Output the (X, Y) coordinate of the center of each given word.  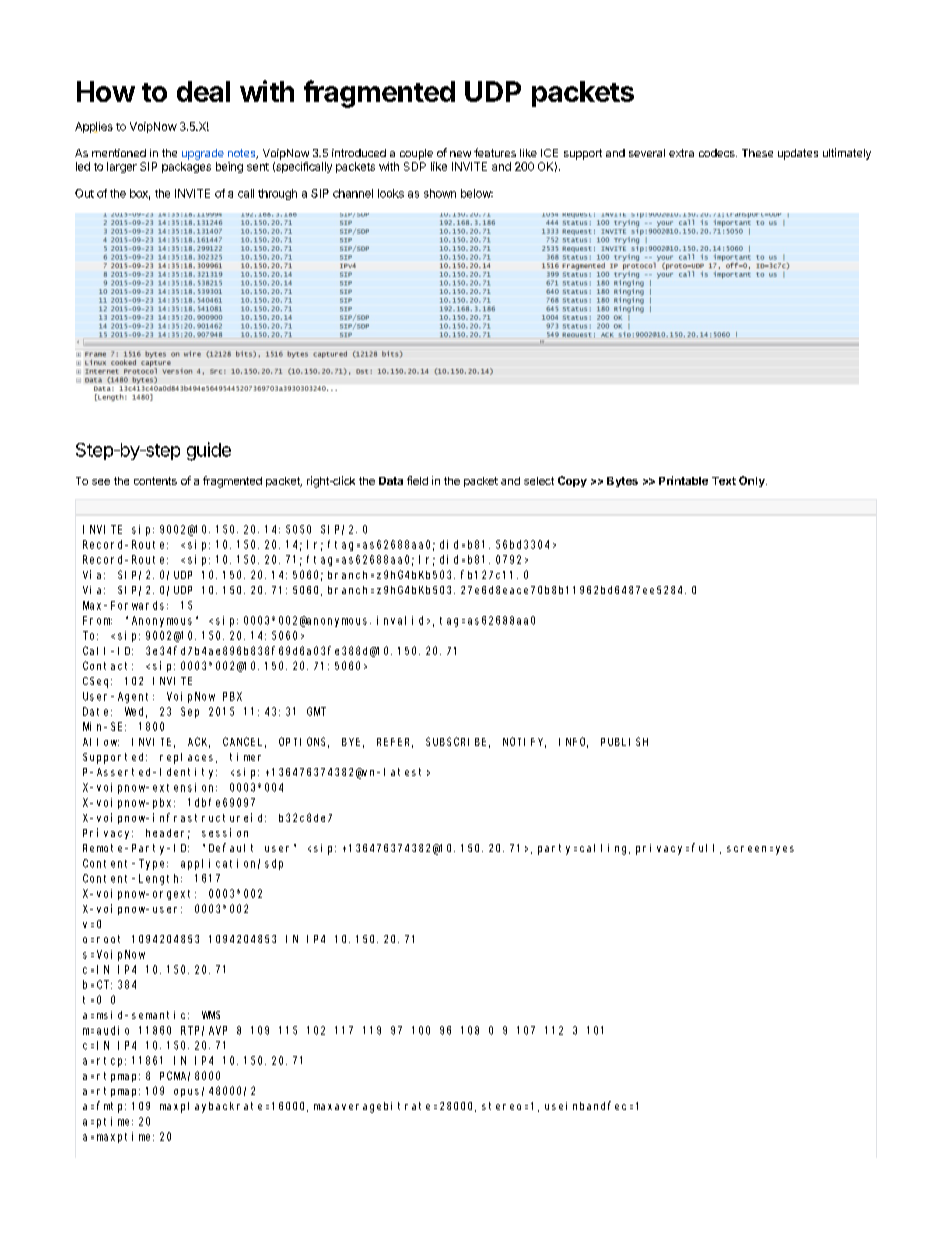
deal (203, 91)
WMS (211, 1015)
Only (753, 481)
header (168, 834)
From (97, 620)
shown (440, 193)
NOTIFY (524, 742)
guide (209, 451)
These (757, 153)
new (460, 154)
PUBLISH (624, 741)
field (417, 480)
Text (724, 481)
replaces (188, 758)
